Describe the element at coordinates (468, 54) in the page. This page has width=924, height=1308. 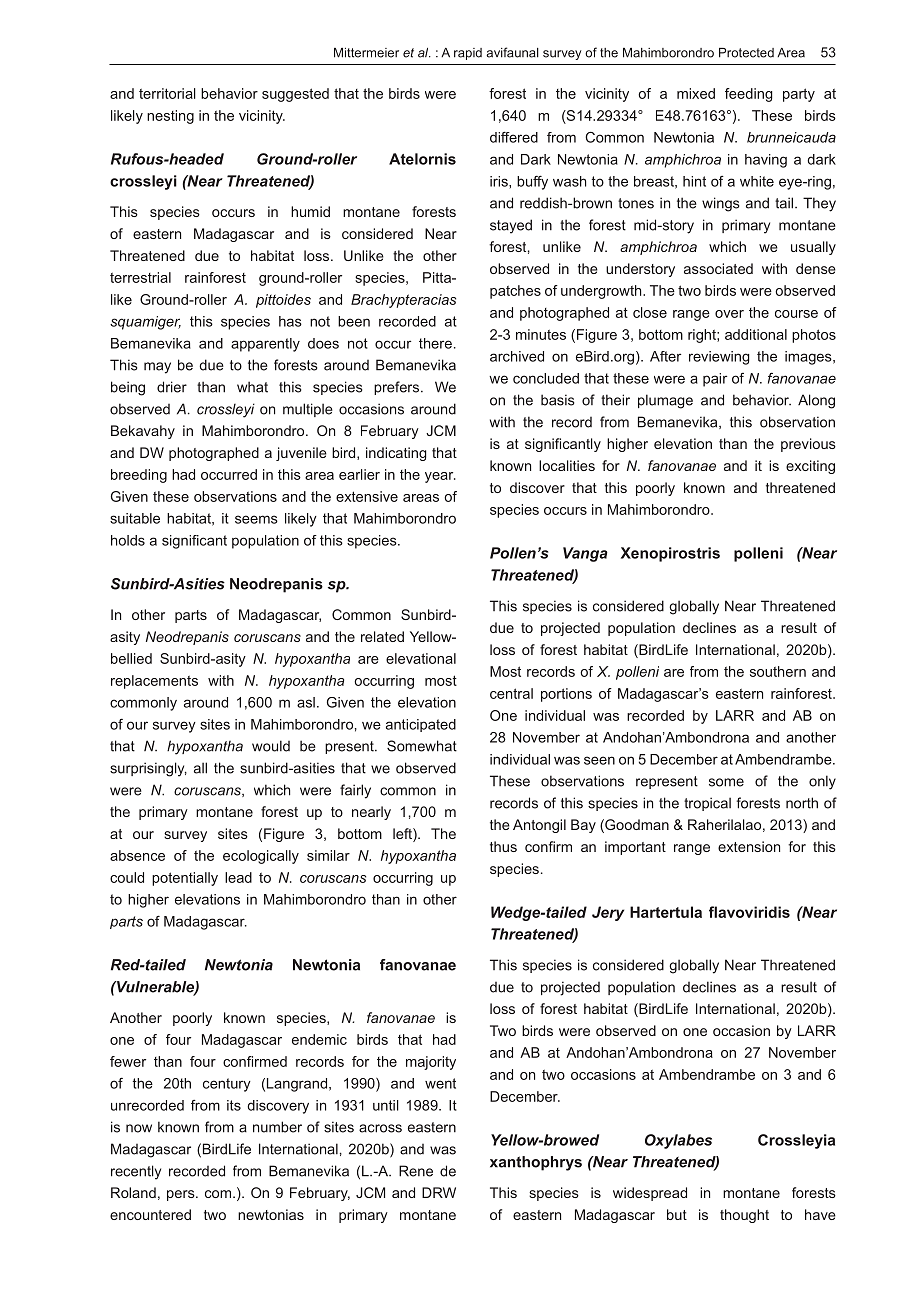
I see `rapid` at that location.
